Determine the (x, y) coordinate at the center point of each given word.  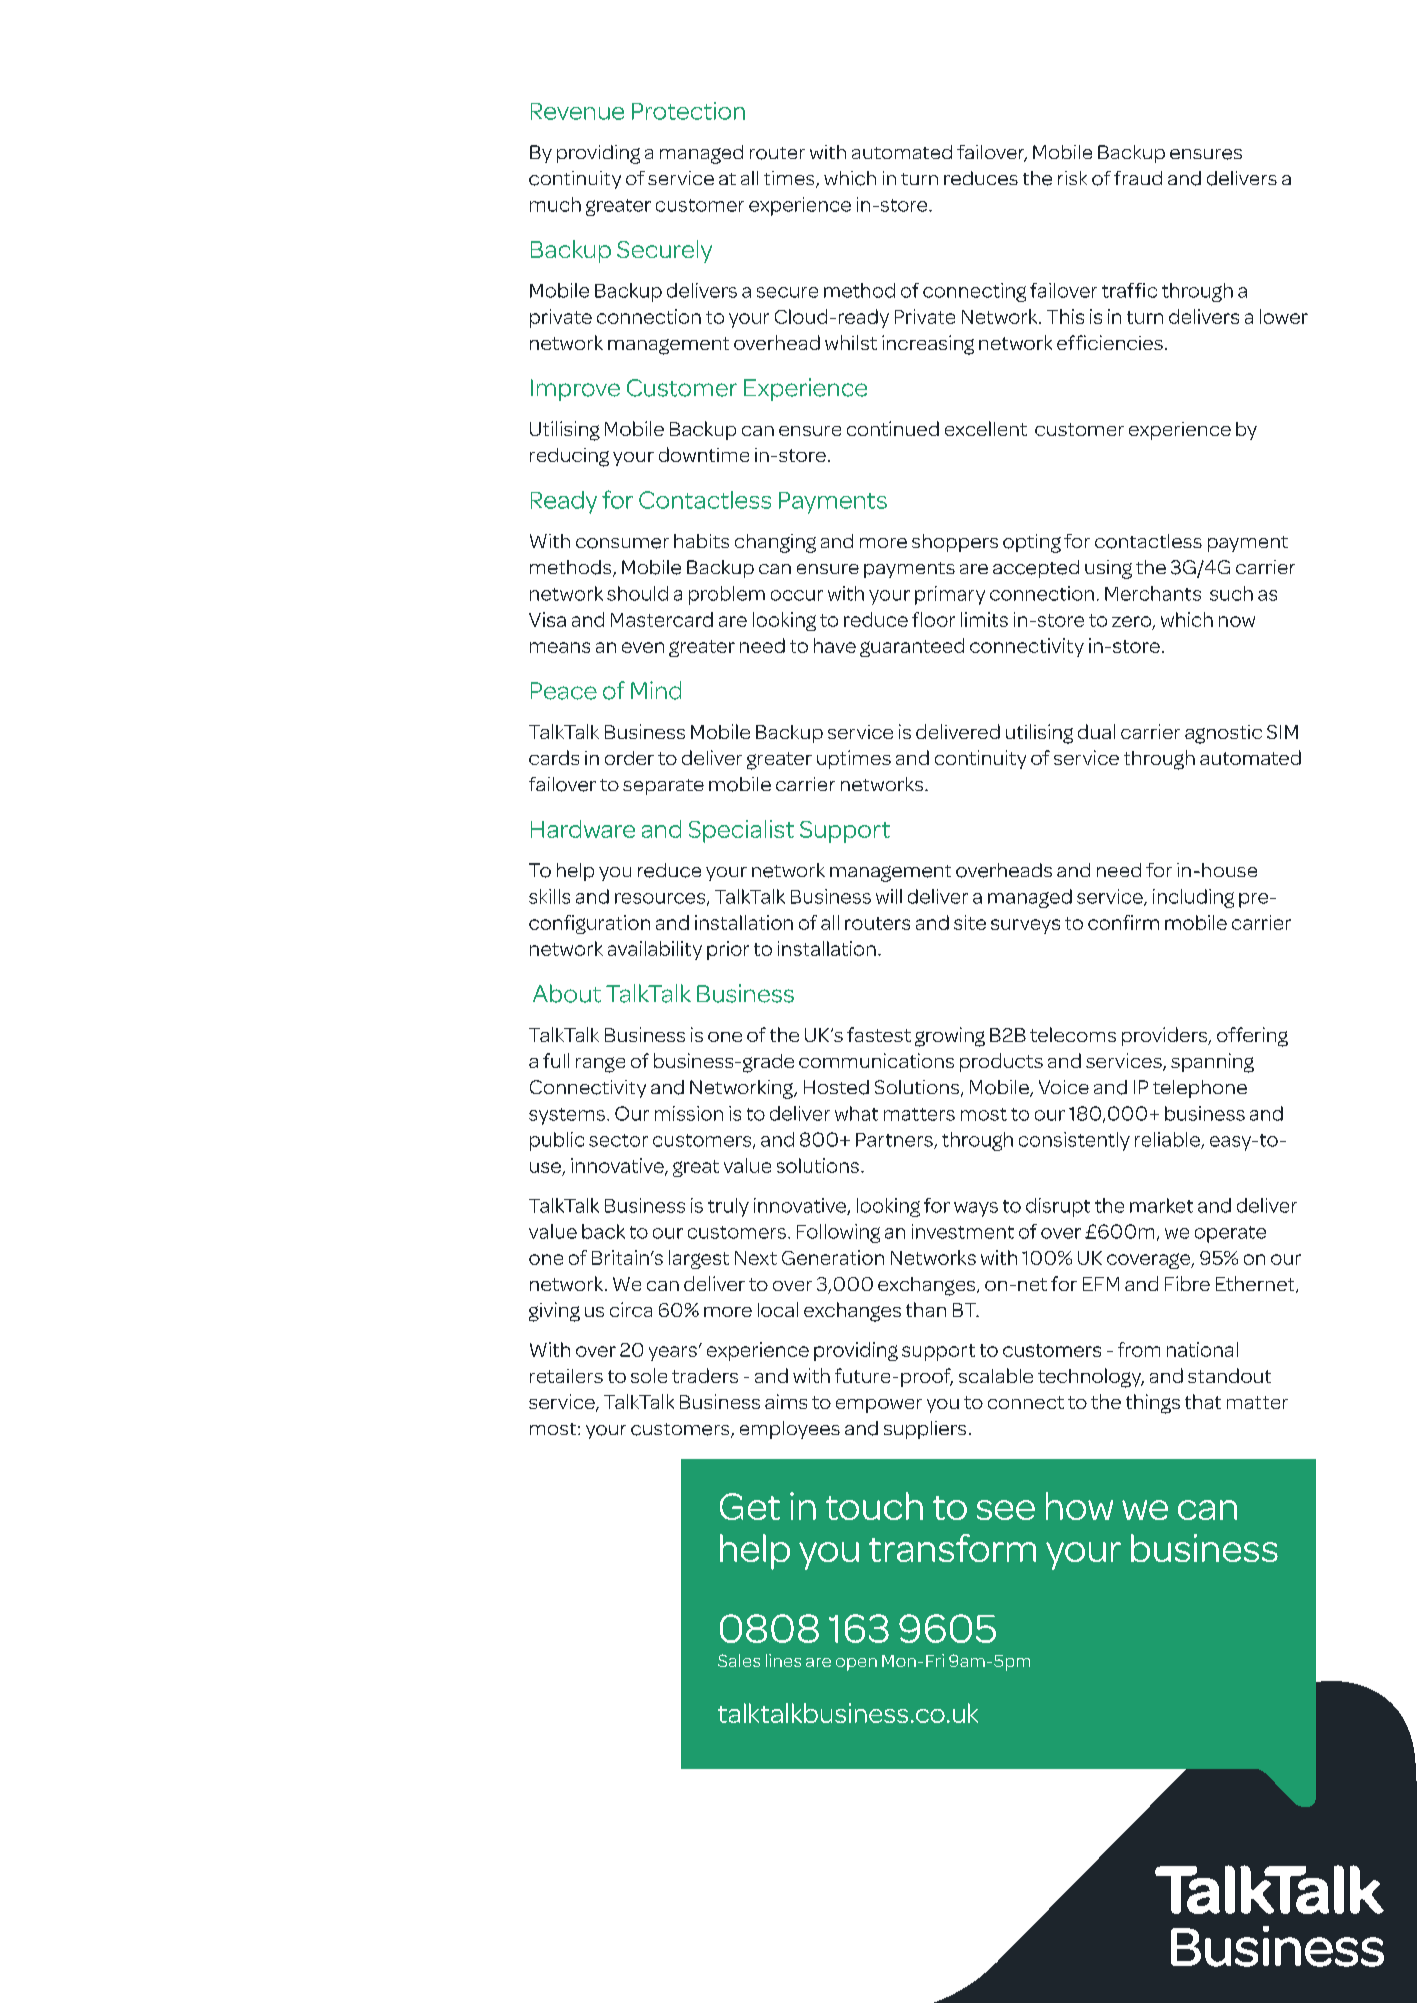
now (1237, 621)
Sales (739, 1660)
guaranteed (912, 647)
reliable (1168, 1140)
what (856, 1113)
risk (1072, 178)
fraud (1138, 178)
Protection (688, 111)
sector (618, 1140)
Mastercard (662, 619)
